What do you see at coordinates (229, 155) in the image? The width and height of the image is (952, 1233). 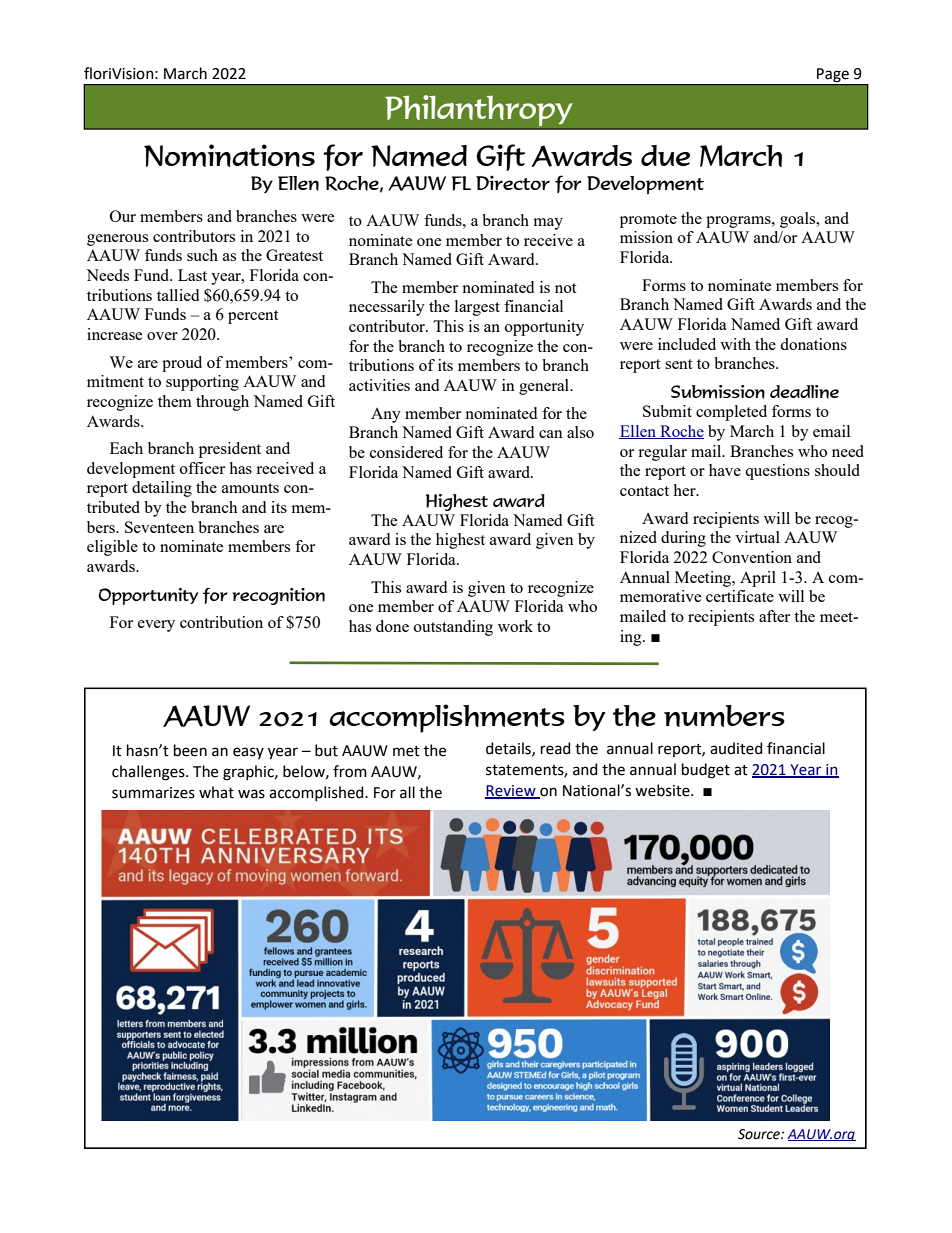 I see `Nominations` at bounding box center [229, 155].
